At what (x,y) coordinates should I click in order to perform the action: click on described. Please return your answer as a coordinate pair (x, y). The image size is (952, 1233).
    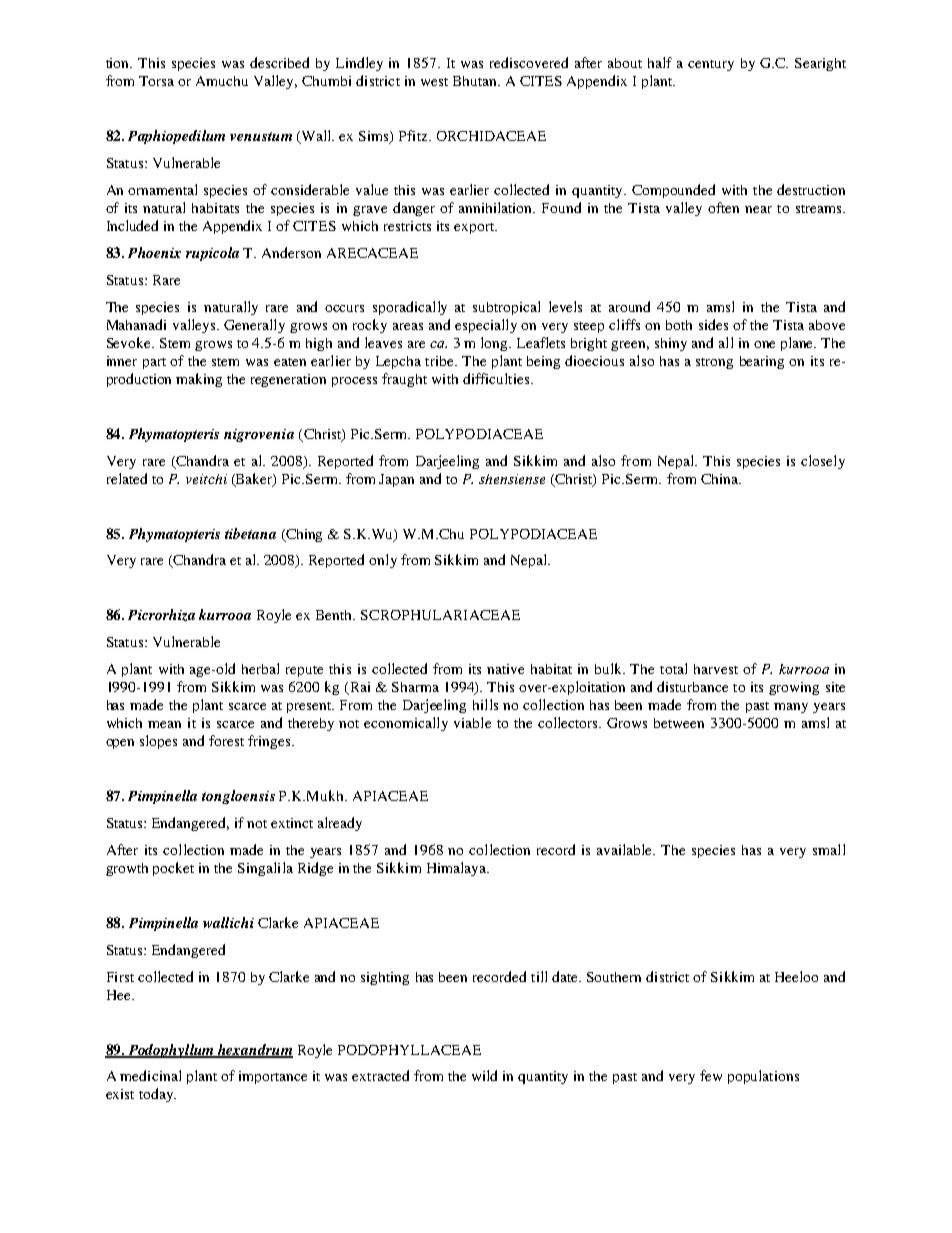
    Looking at the image, I should click on (279, 62).
